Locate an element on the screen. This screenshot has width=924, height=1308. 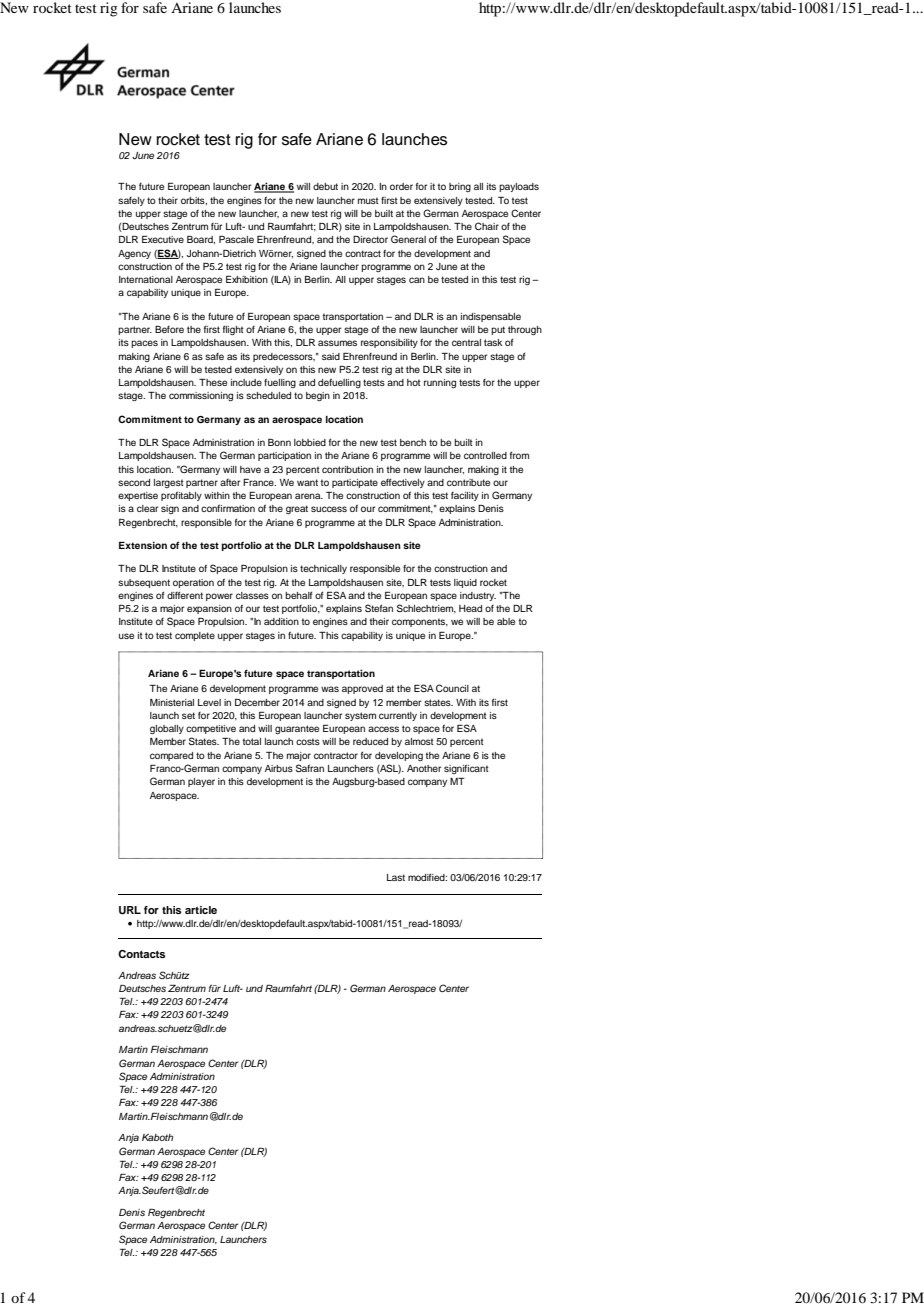
success is located at coordinates (329, 509).
